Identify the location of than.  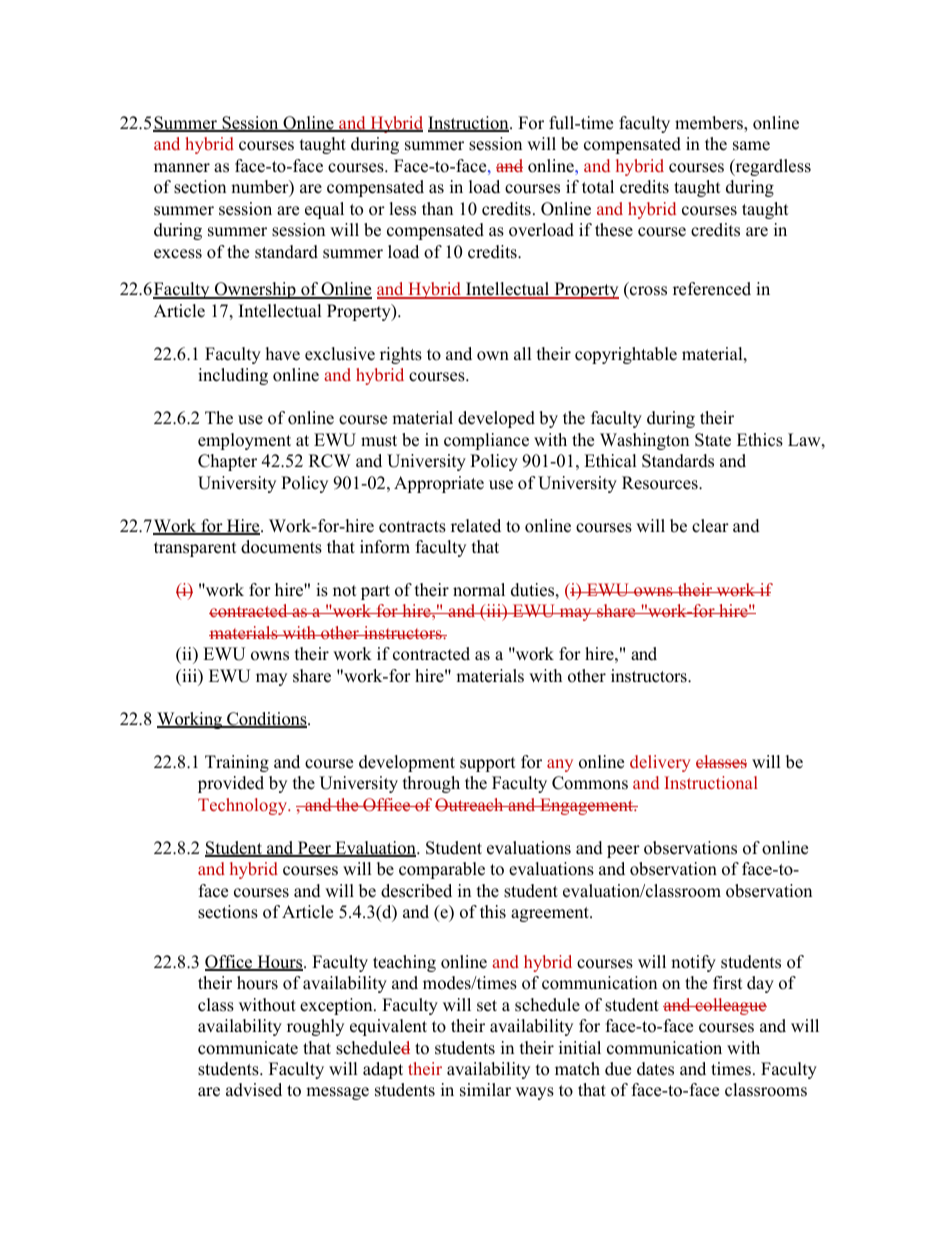
(437, 208).
